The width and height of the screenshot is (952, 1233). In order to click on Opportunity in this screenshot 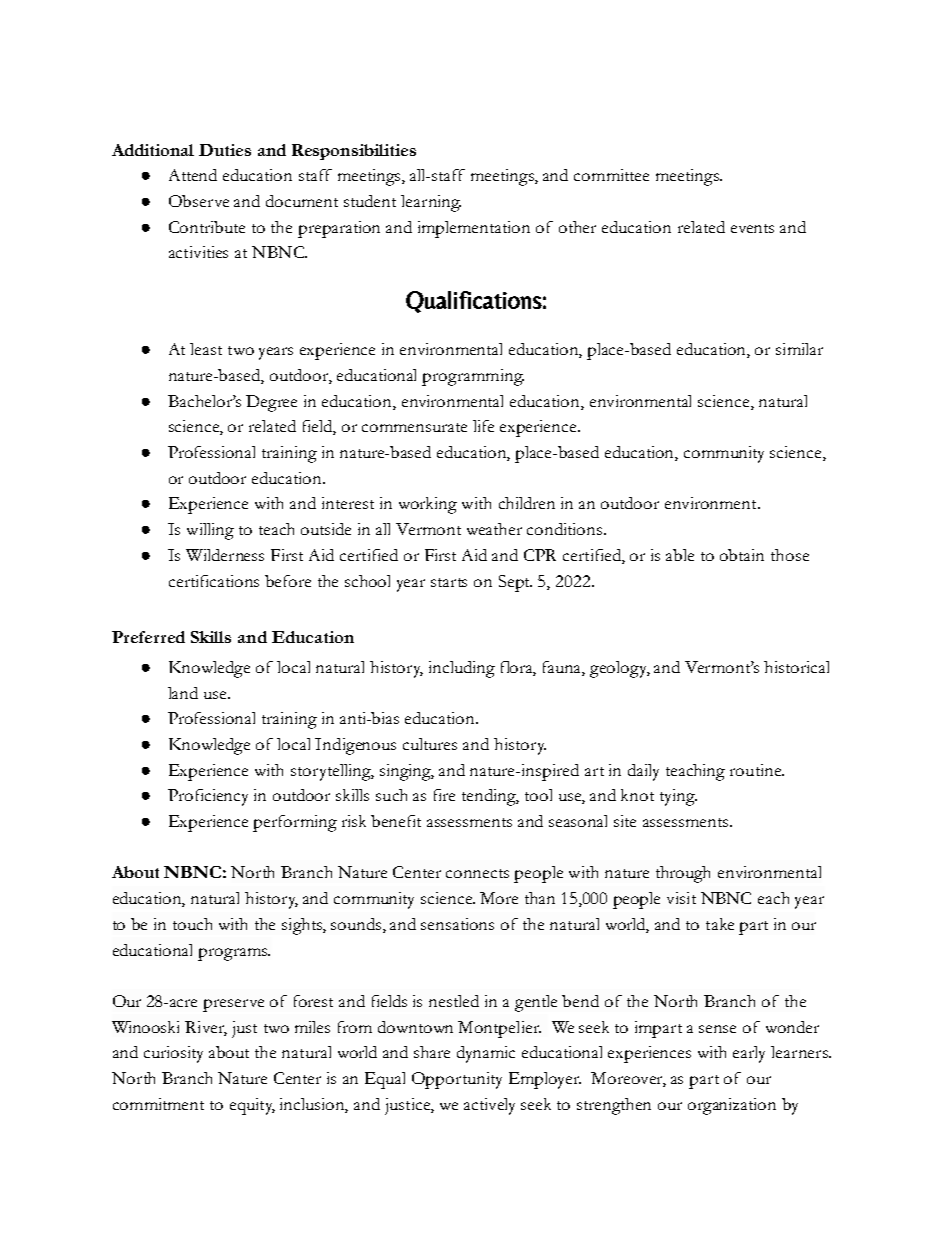, I will do `click(457, 1080)`.
